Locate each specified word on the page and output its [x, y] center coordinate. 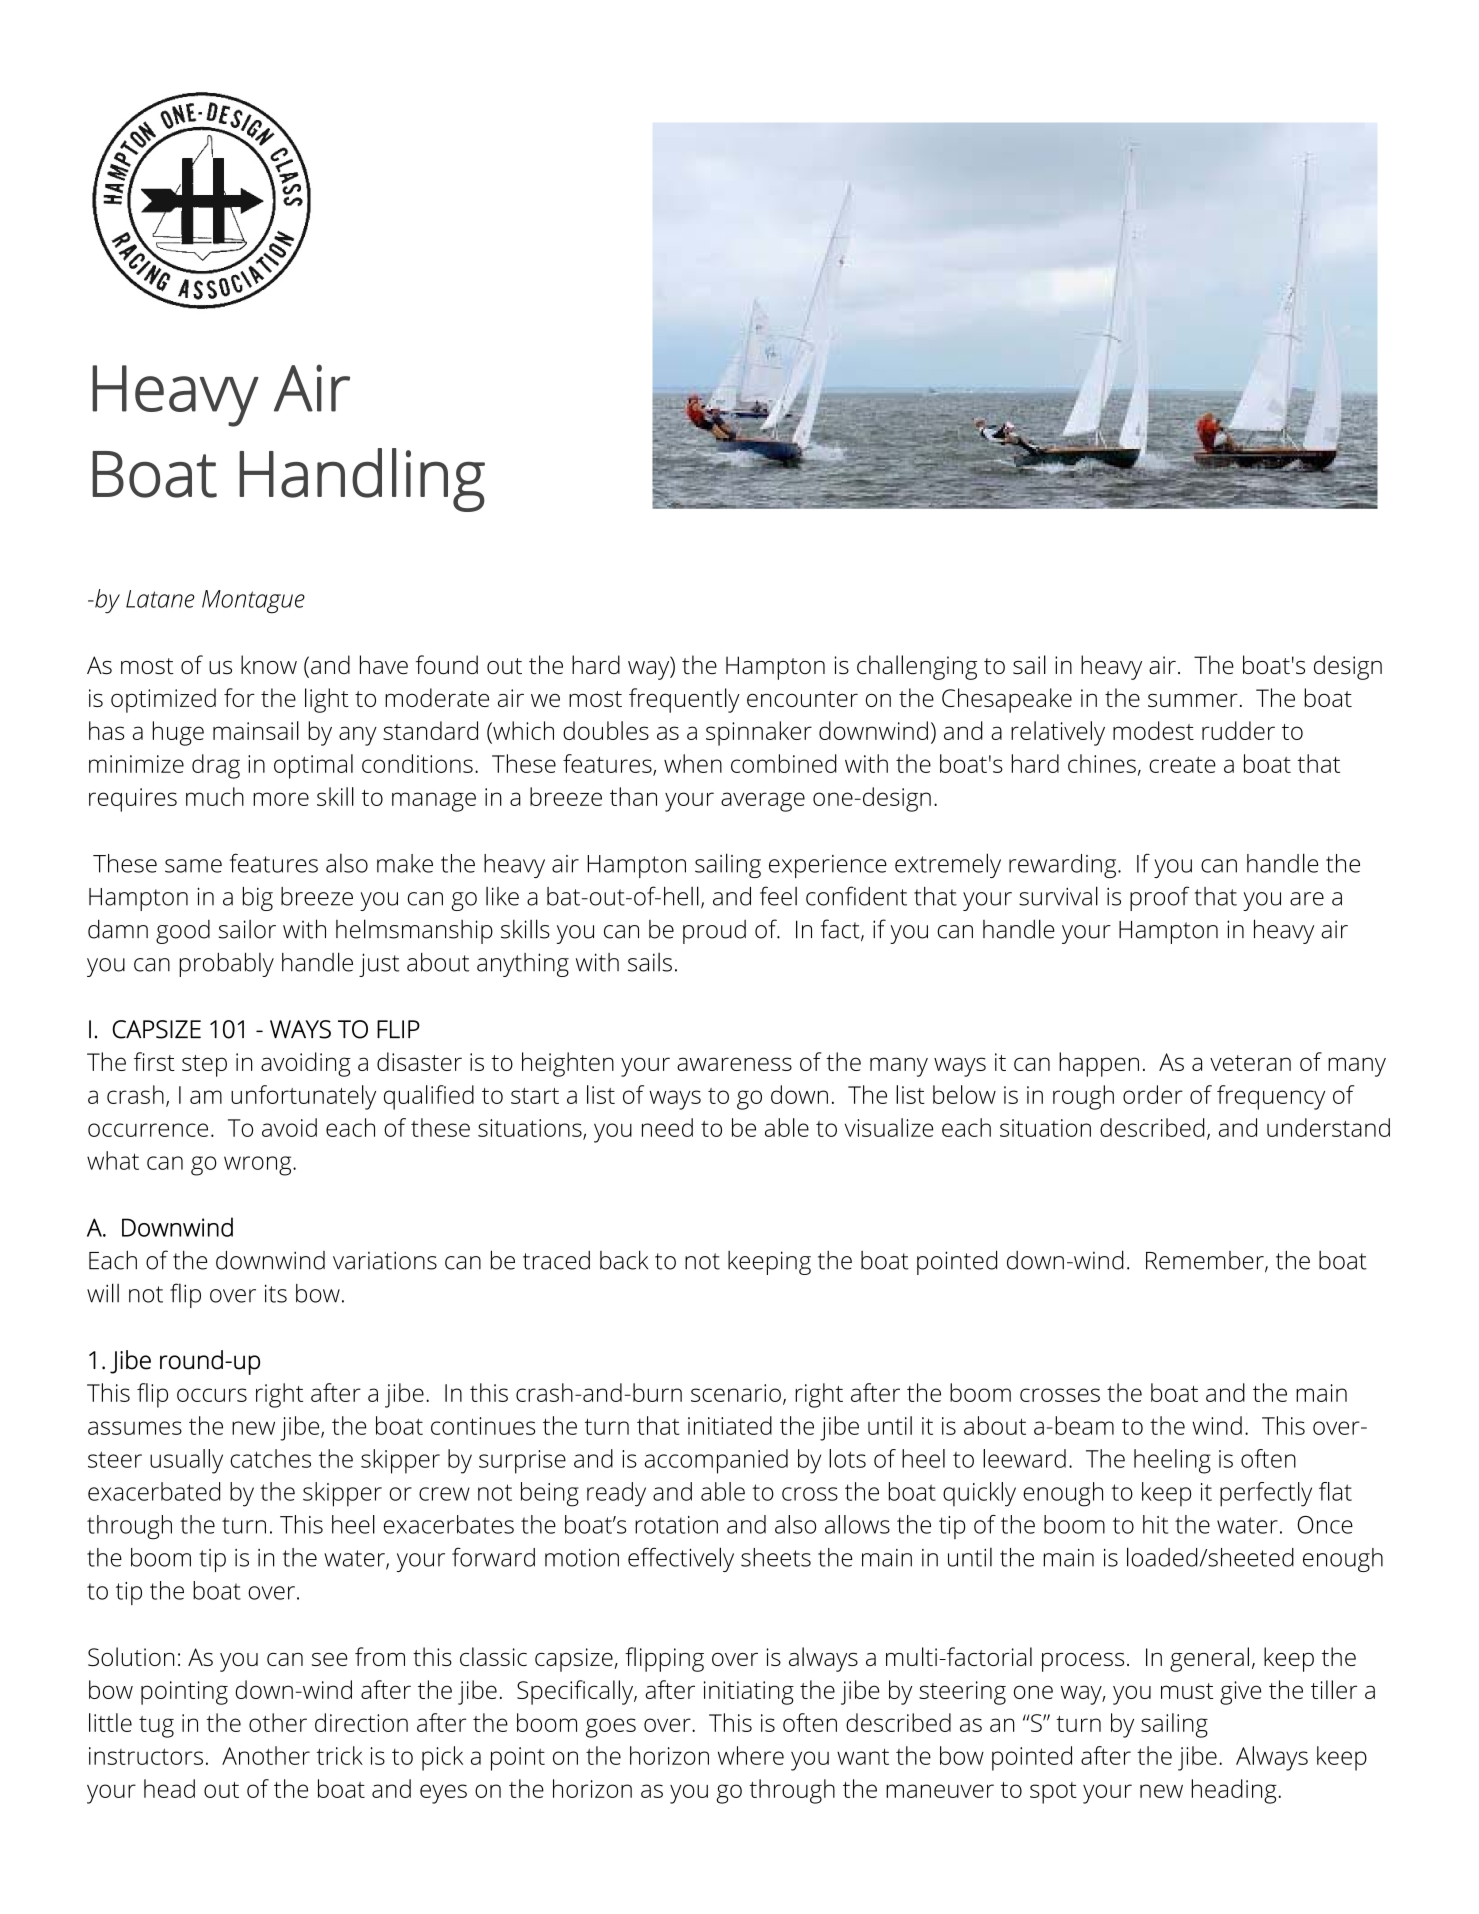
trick [340, 1755]
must [1187, 1691]
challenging [917, 667]
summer [1193, 700]
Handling [362, 480]
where [751, 1755]
